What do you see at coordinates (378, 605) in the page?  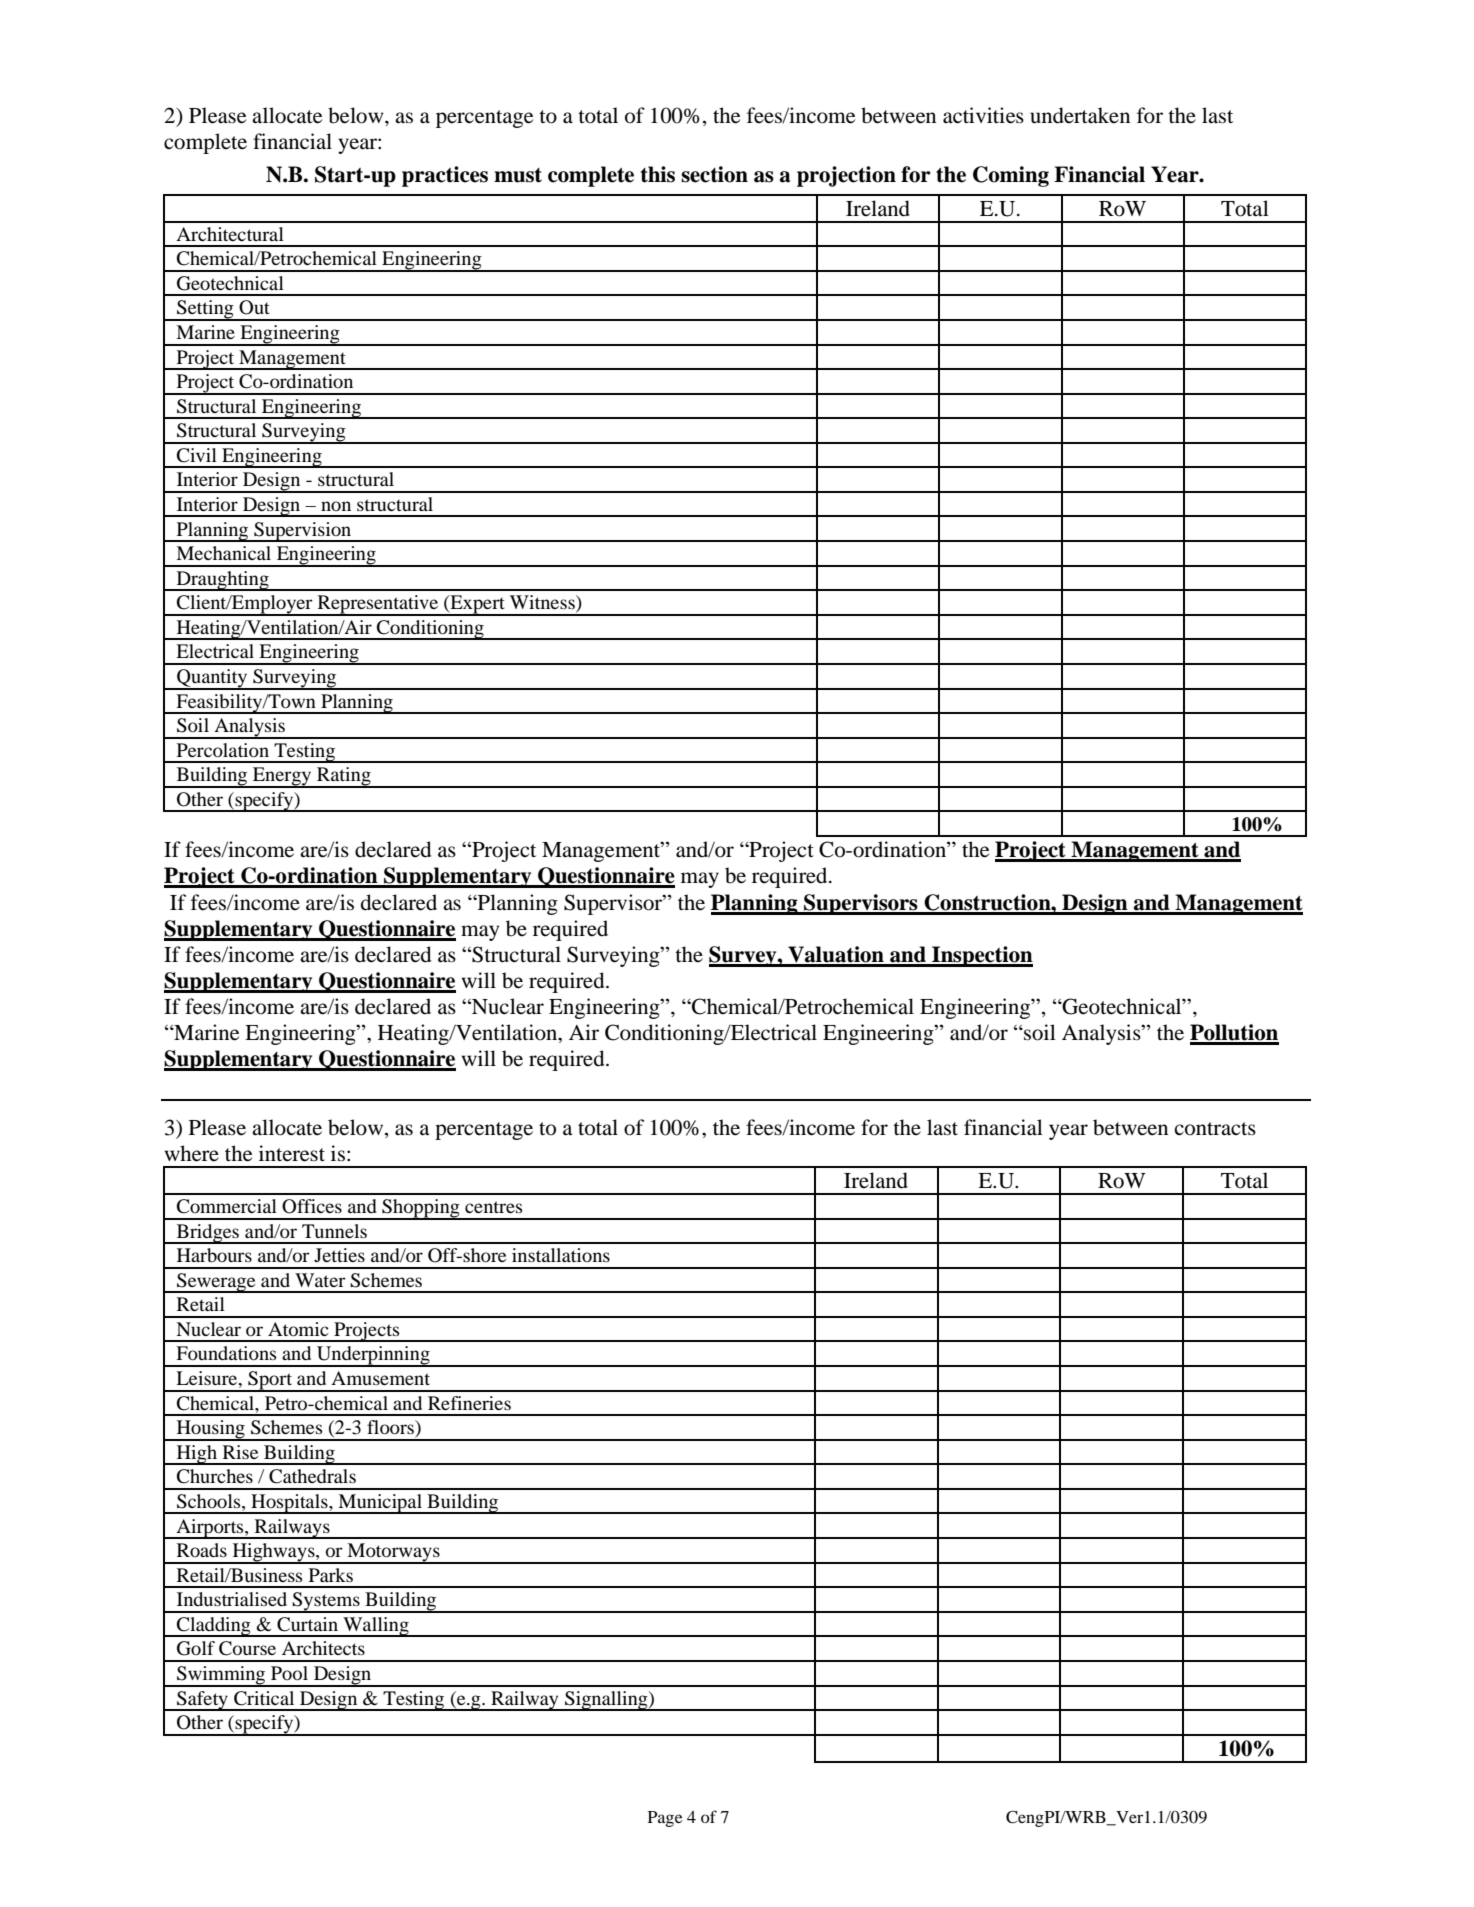 I see `Representative` at bounding box center [378, 605].
